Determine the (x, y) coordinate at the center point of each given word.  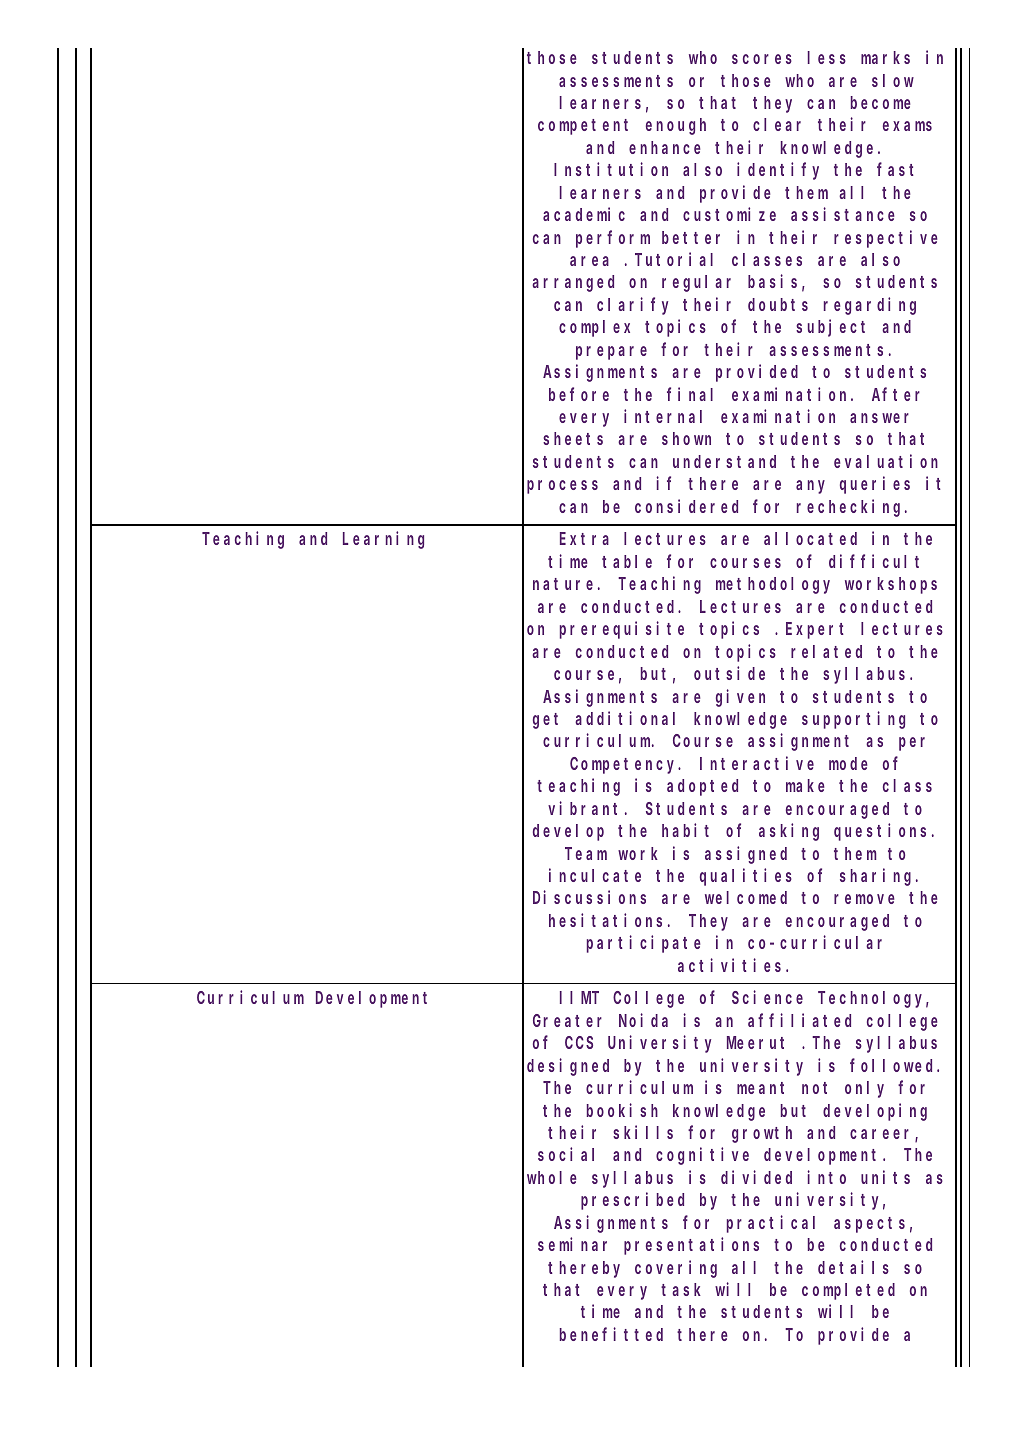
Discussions (589, 897)
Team (586, 854)
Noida (643, 1020)
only (864, 1089)
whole (552, 1177)
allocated (810, 538)
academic (584, 214)
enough (676, 126)
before (579, 394)
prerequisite (622, 630)
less (827, 57)
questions (880, 832)
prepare (611, 353)
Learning (383, 540)
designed (568, 1067)
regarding (870, 306)
